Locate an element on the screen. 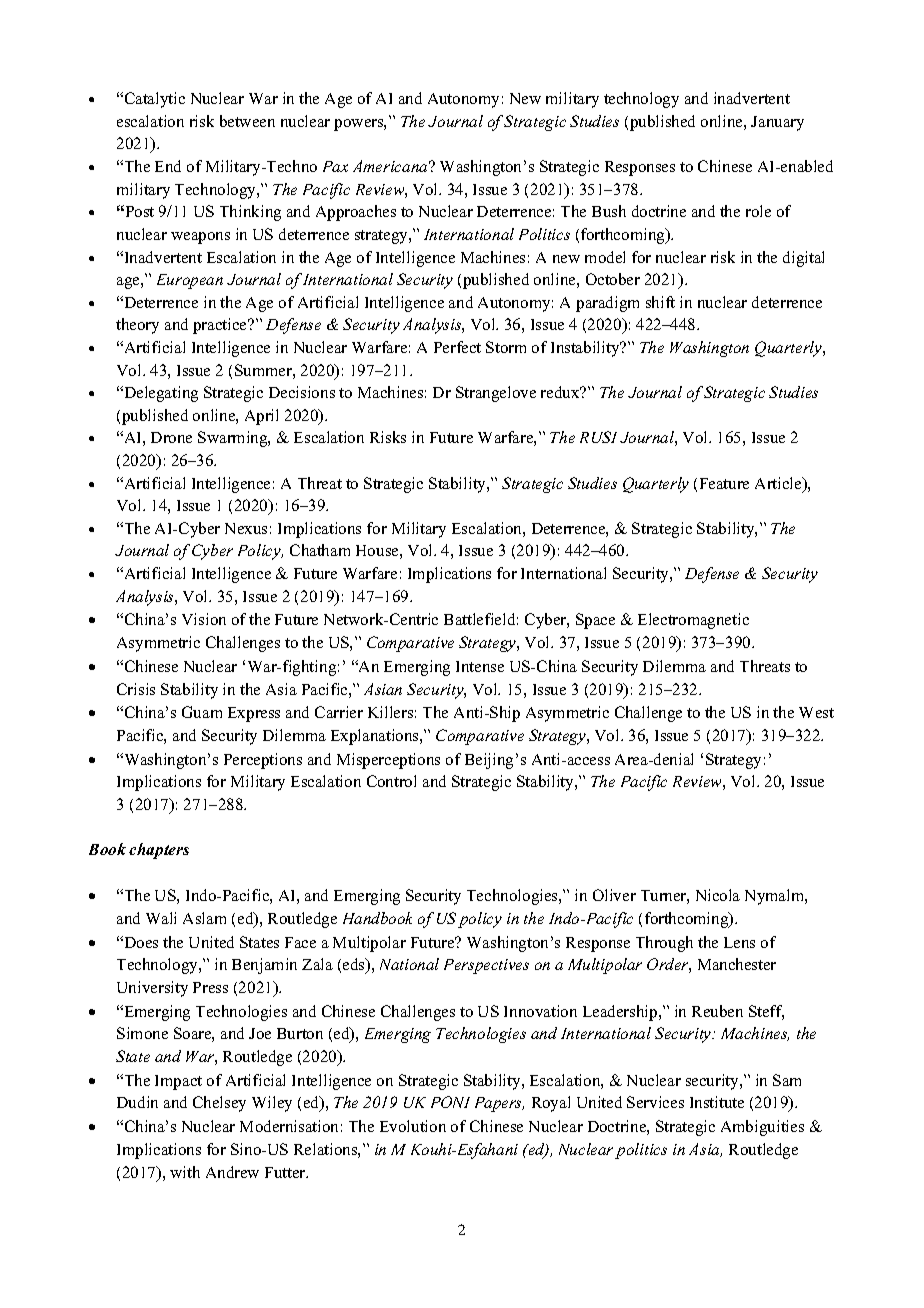 The width and height of the screenshot is (924, 1308). between is located at coordinates (247, 121).
